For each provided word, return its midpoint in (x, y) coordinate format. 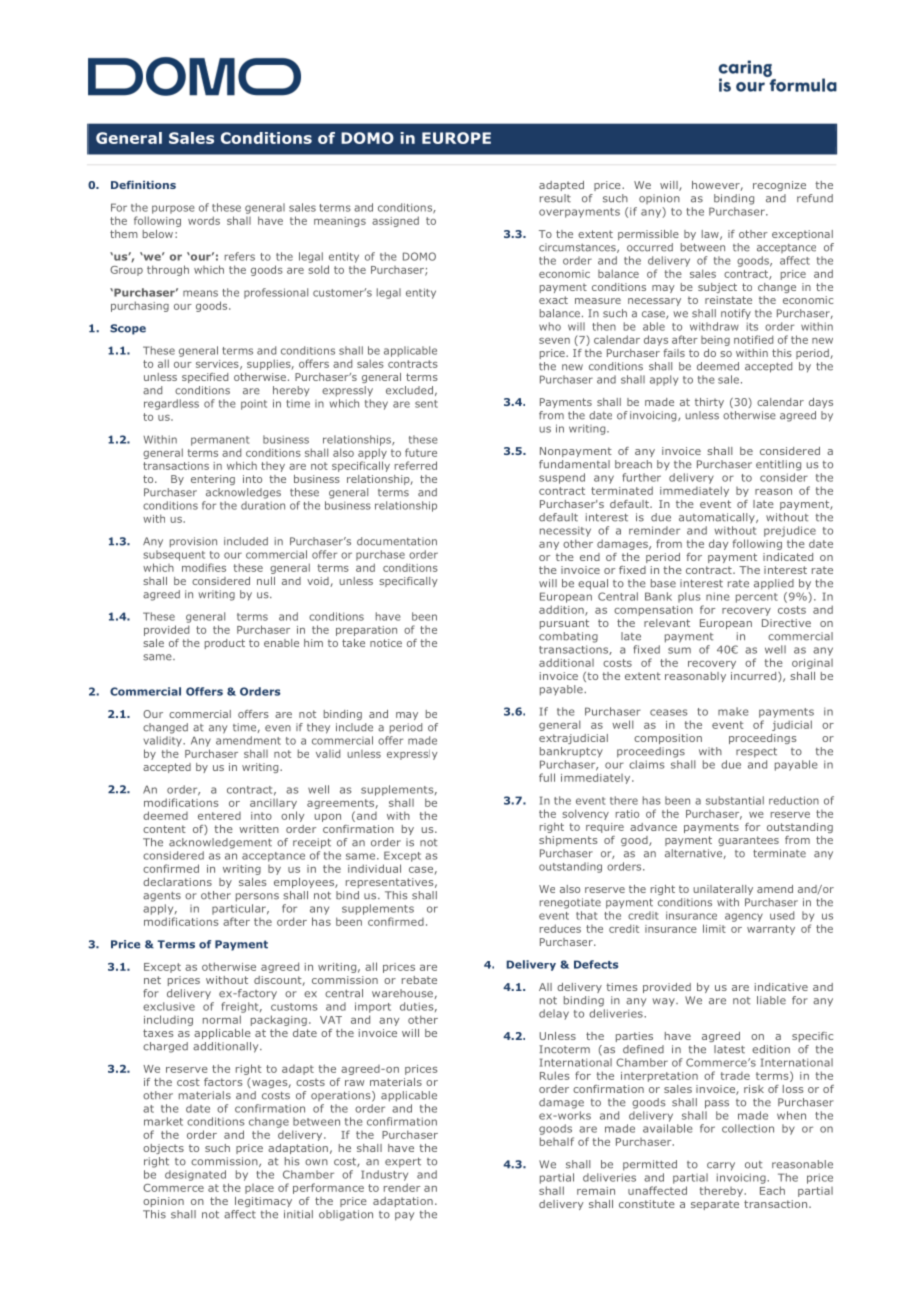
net (152, 980)
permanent (220, 441)
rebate (419, 980)
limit (714, 928)
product (225, 644)
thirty (709, 403)
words (204, 220)
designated (195, 1175)
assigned (395, 221)
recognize (779, 186)
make (733, 711)
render (402, 1187)
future (421, 452)
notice (386, 643)
